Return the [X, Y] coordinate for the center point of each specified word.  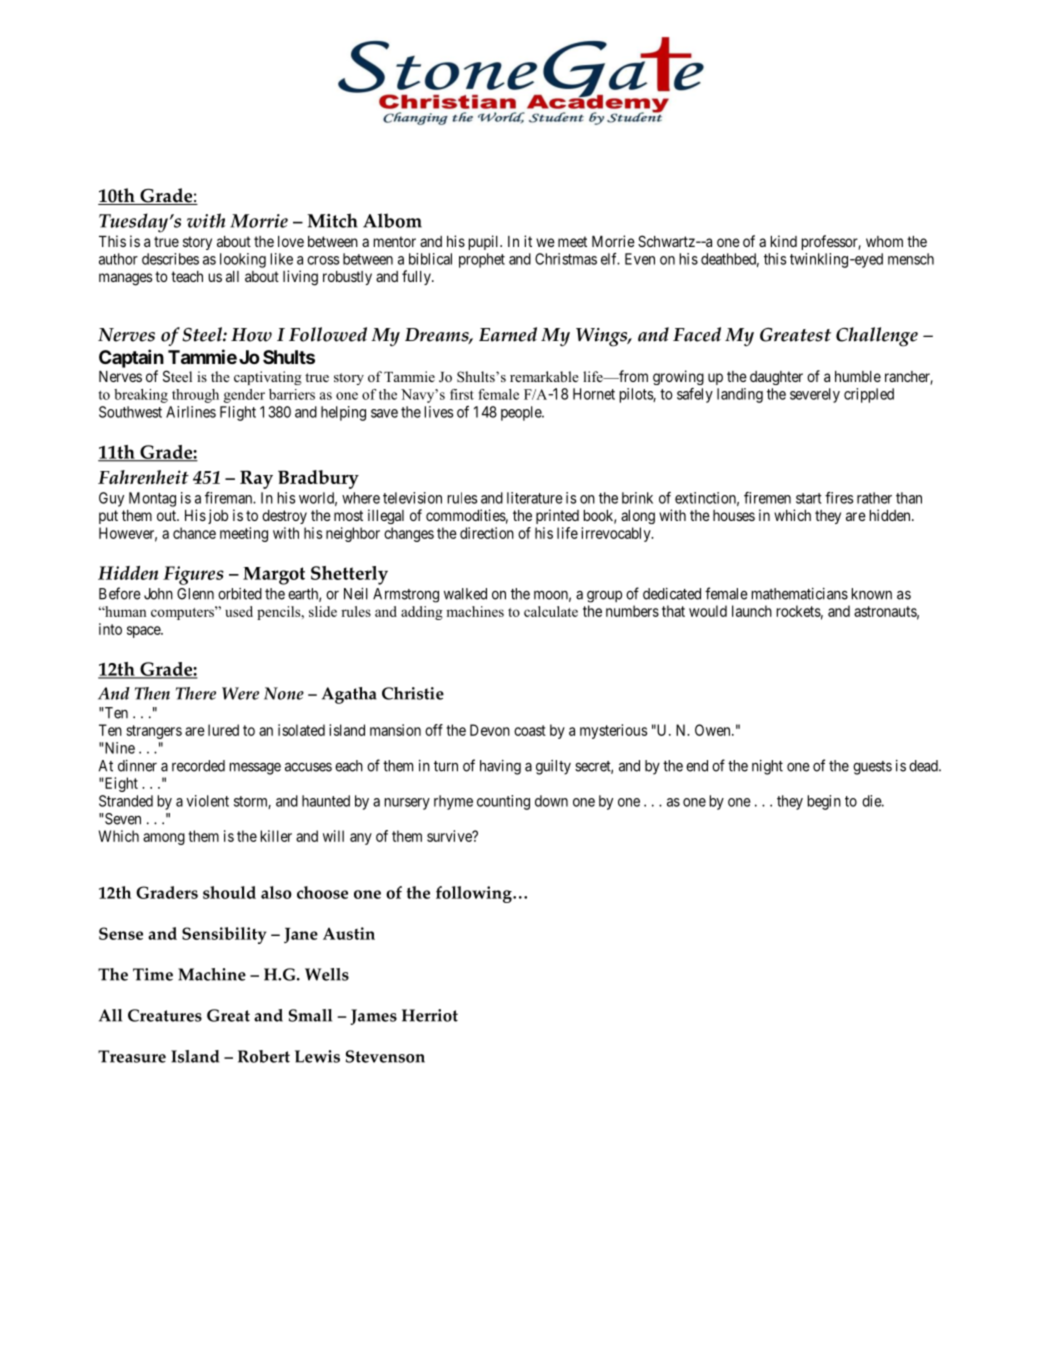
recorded [198, 766]
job [218, 516]
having [500, 767]
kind [783, 241]
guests [872, 768]
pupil [484, 242]
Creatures [165, 1015]
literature [535, 498]
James [373, 1017]
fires [839, 498]
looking [243, 260]
